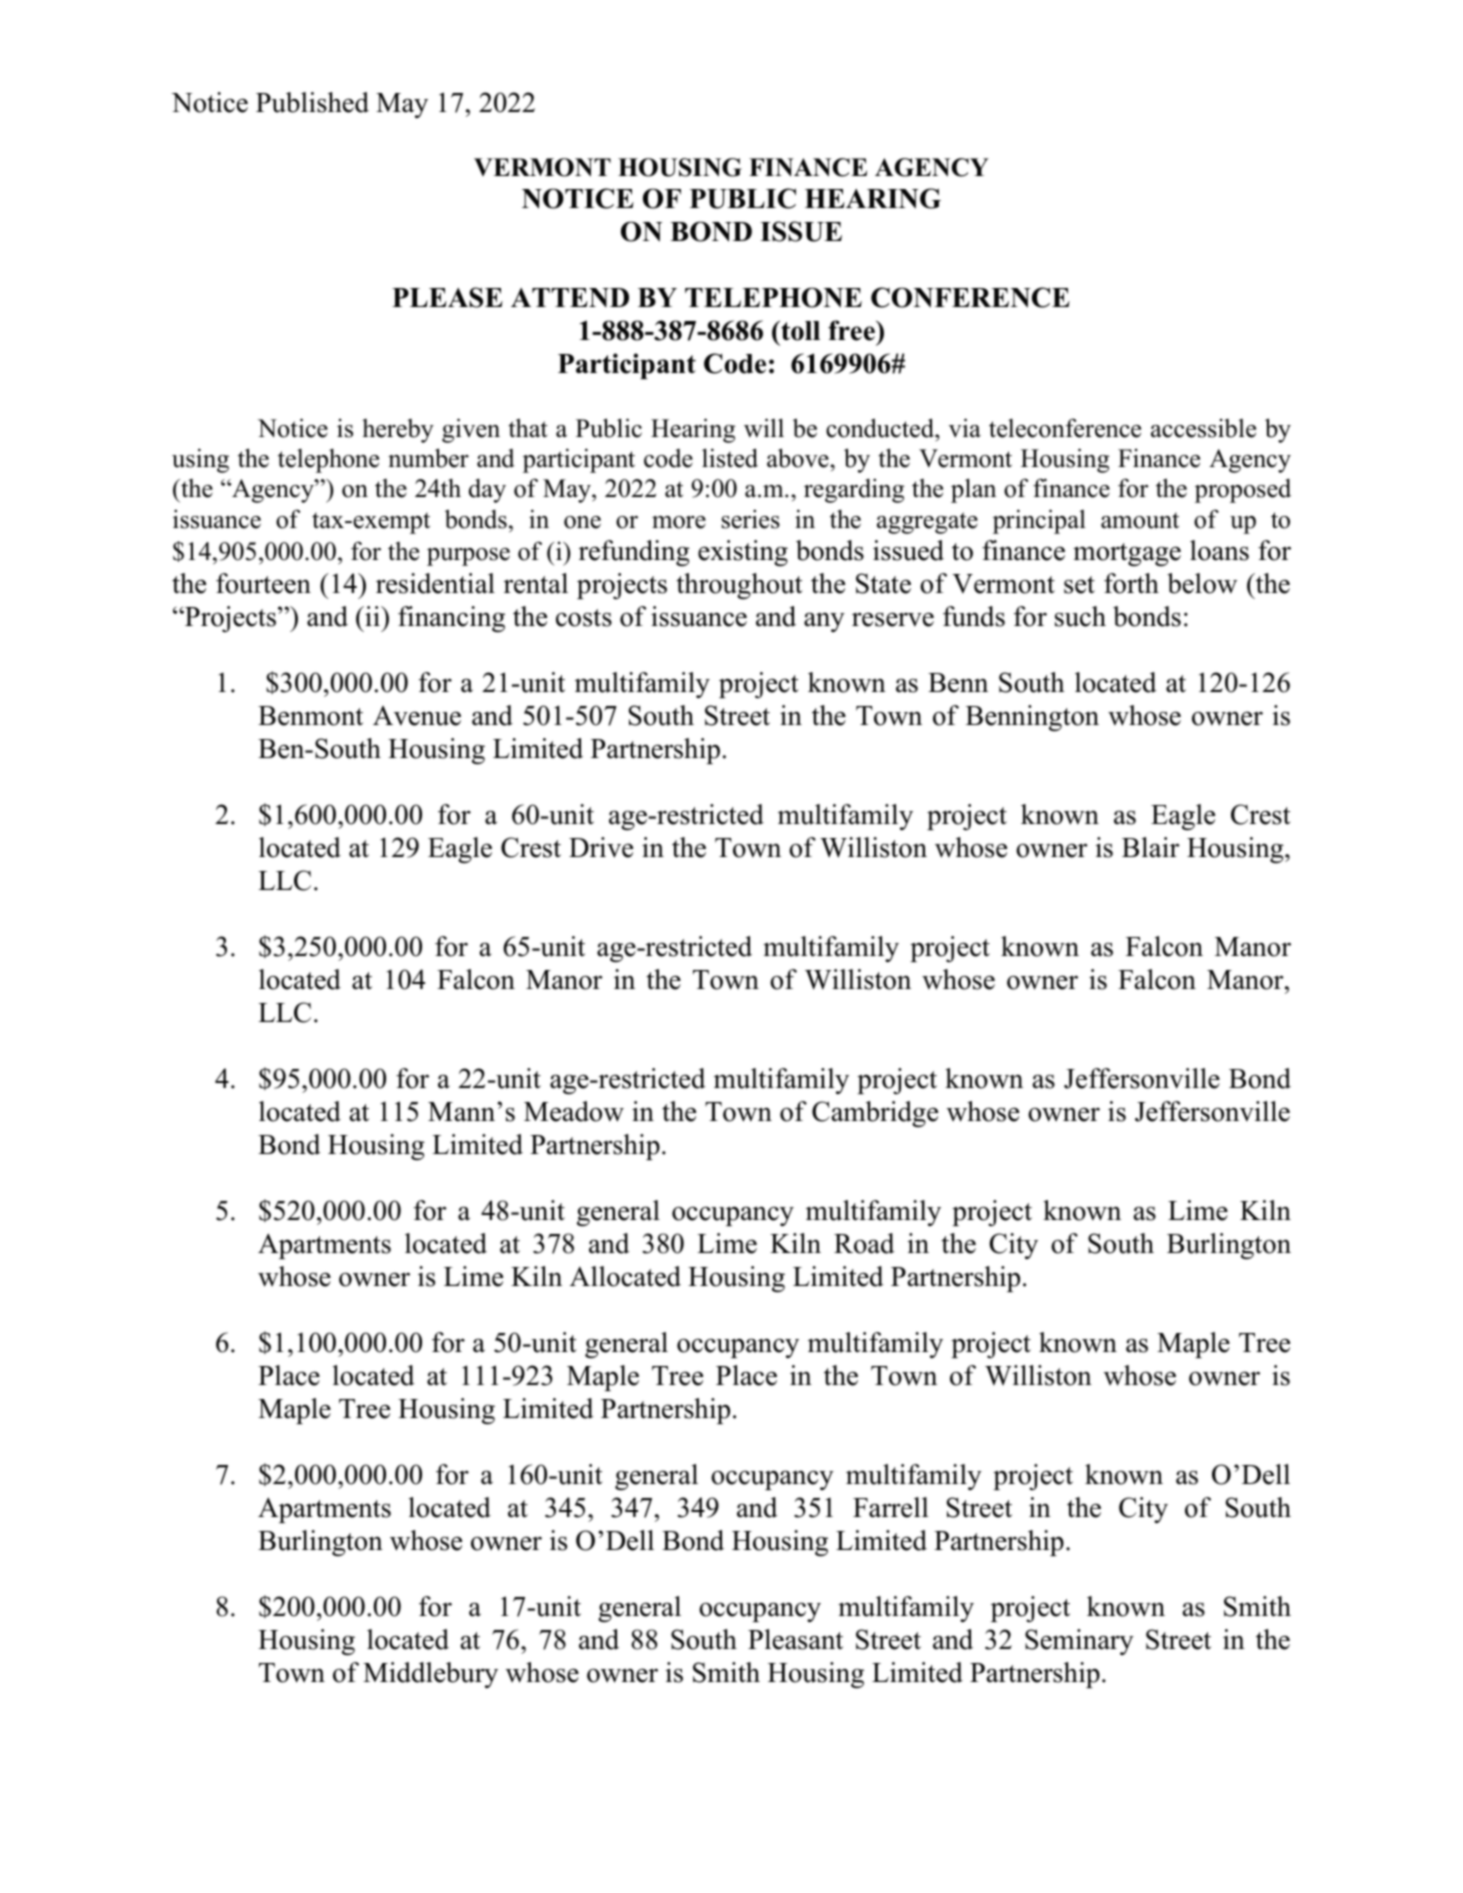  Describe the element at coordinates (601, 847) in the image. I see `Drive` at that location.
